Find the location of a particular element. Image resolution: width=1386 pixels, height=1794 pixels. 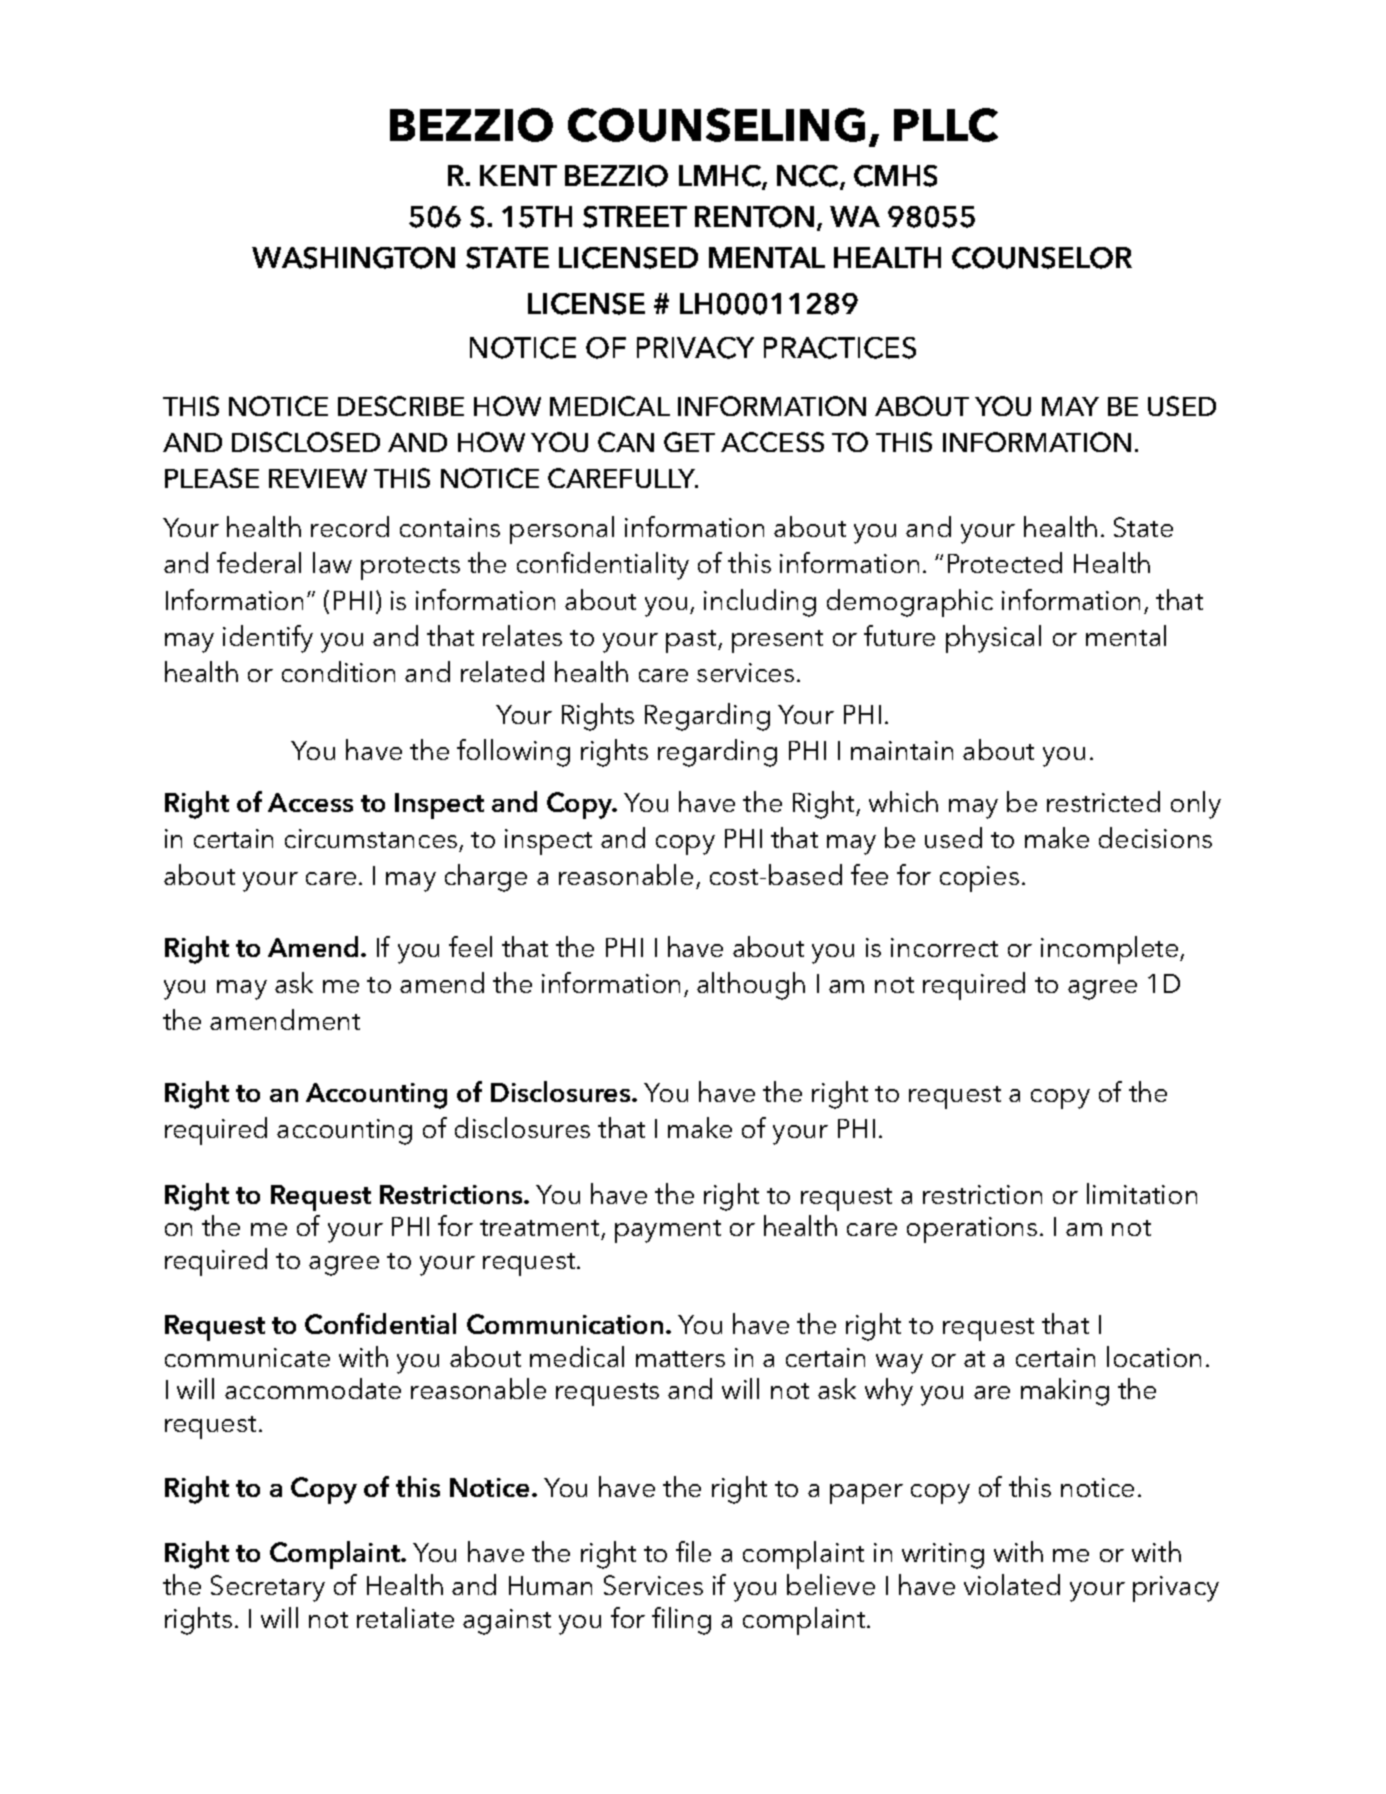

limitation is located at coordinates (1142, 1193).
